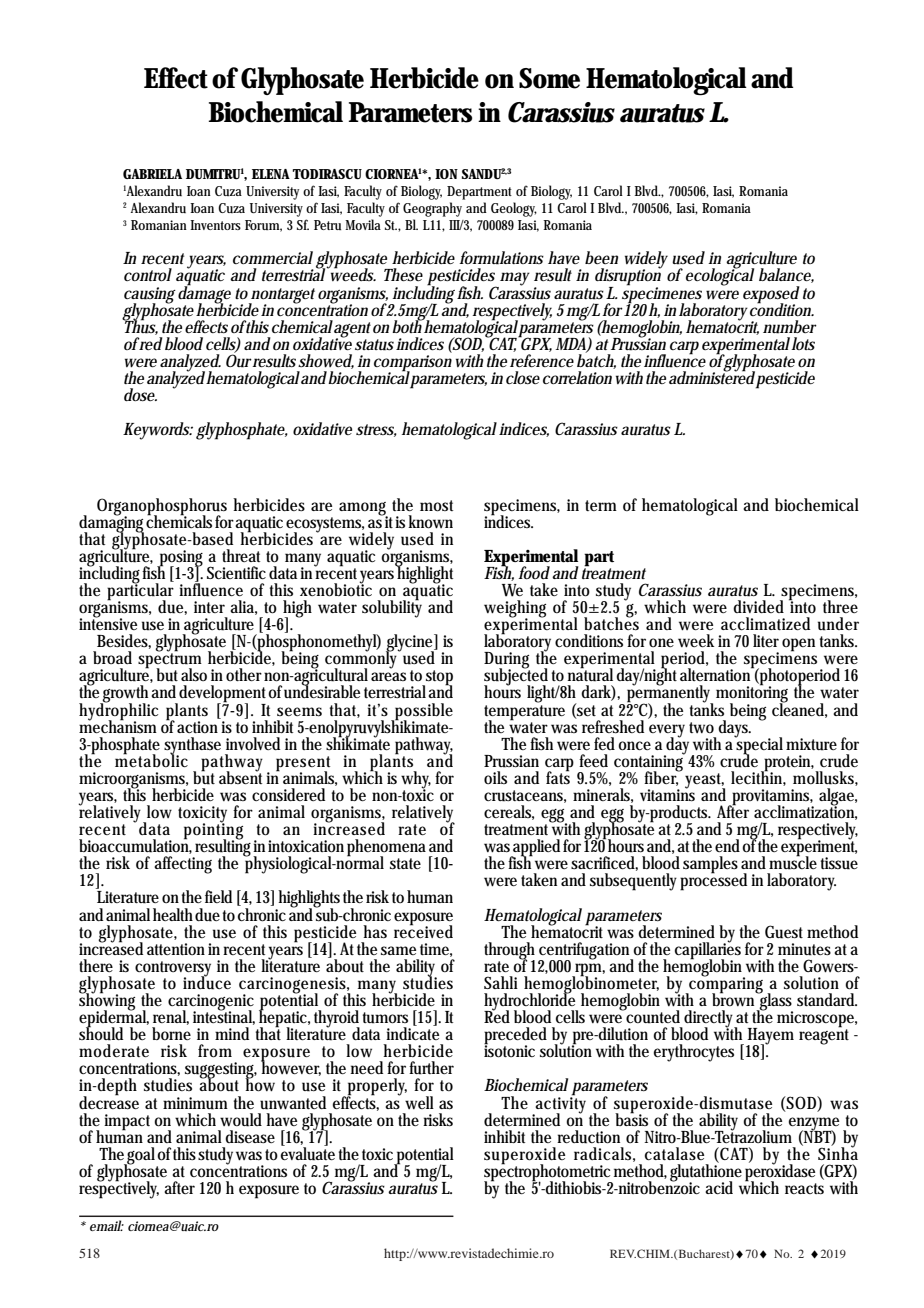 This page has width=924, height=1308. Describe the element at coordinates (170, 661) in the page. I see `spectrum` at that location.
